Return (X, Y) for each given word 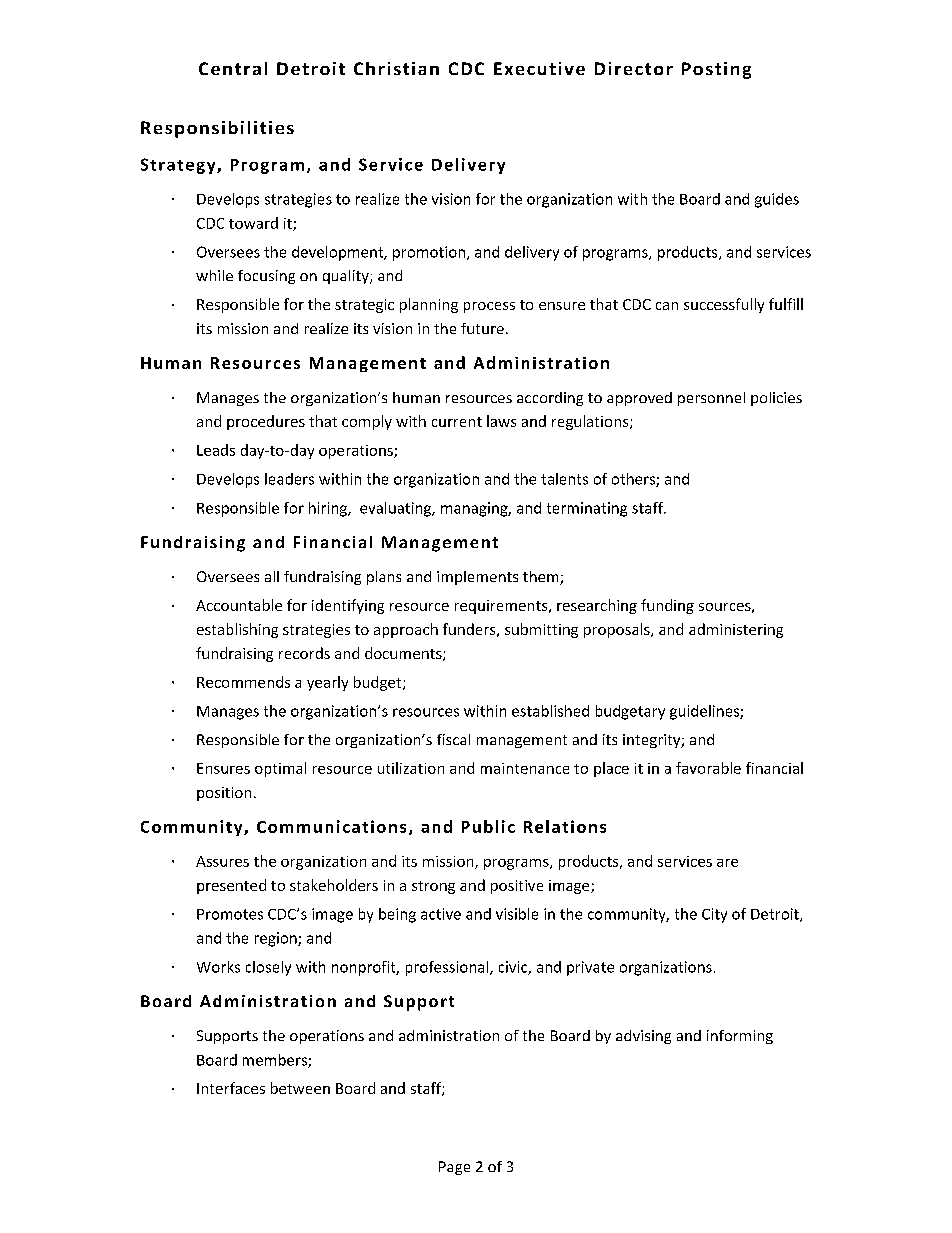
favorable (708, 768)
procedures (266, 422)
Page (454, 1168)
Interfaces (231, 1088)
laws (501, 421)
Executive (539, 68)
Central (233, 68)
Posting (716, 70)
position (224, 794)
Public (488, 826)
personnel (711, 399)
